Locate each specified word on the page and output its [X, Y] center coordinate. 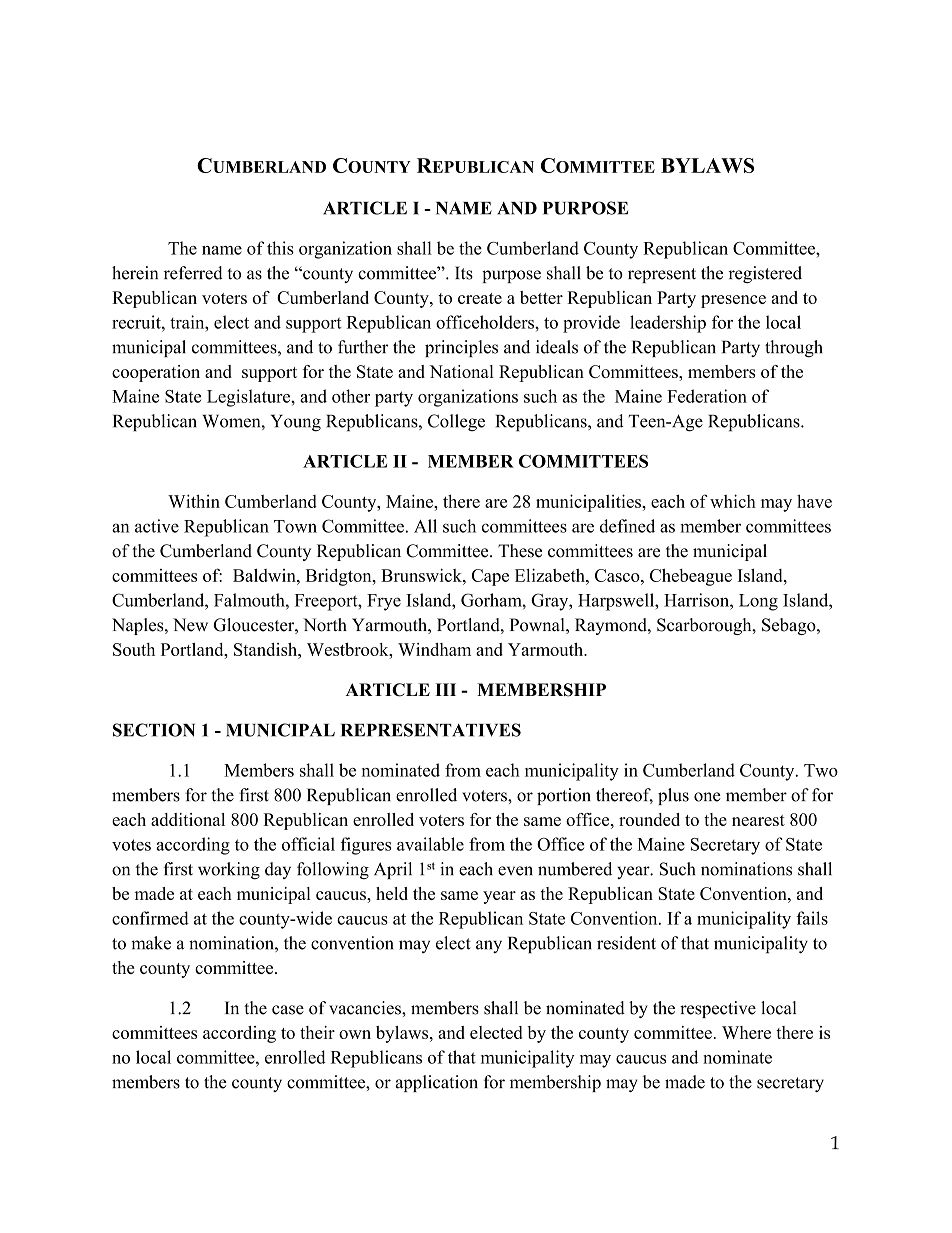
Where [746, 1032]
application [437, 1083]
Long [758, 602]
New [190, 625]
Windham [434, 649]
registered [765, 274]
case [288, 1010]
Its [464, 273]
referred [193, 273]
